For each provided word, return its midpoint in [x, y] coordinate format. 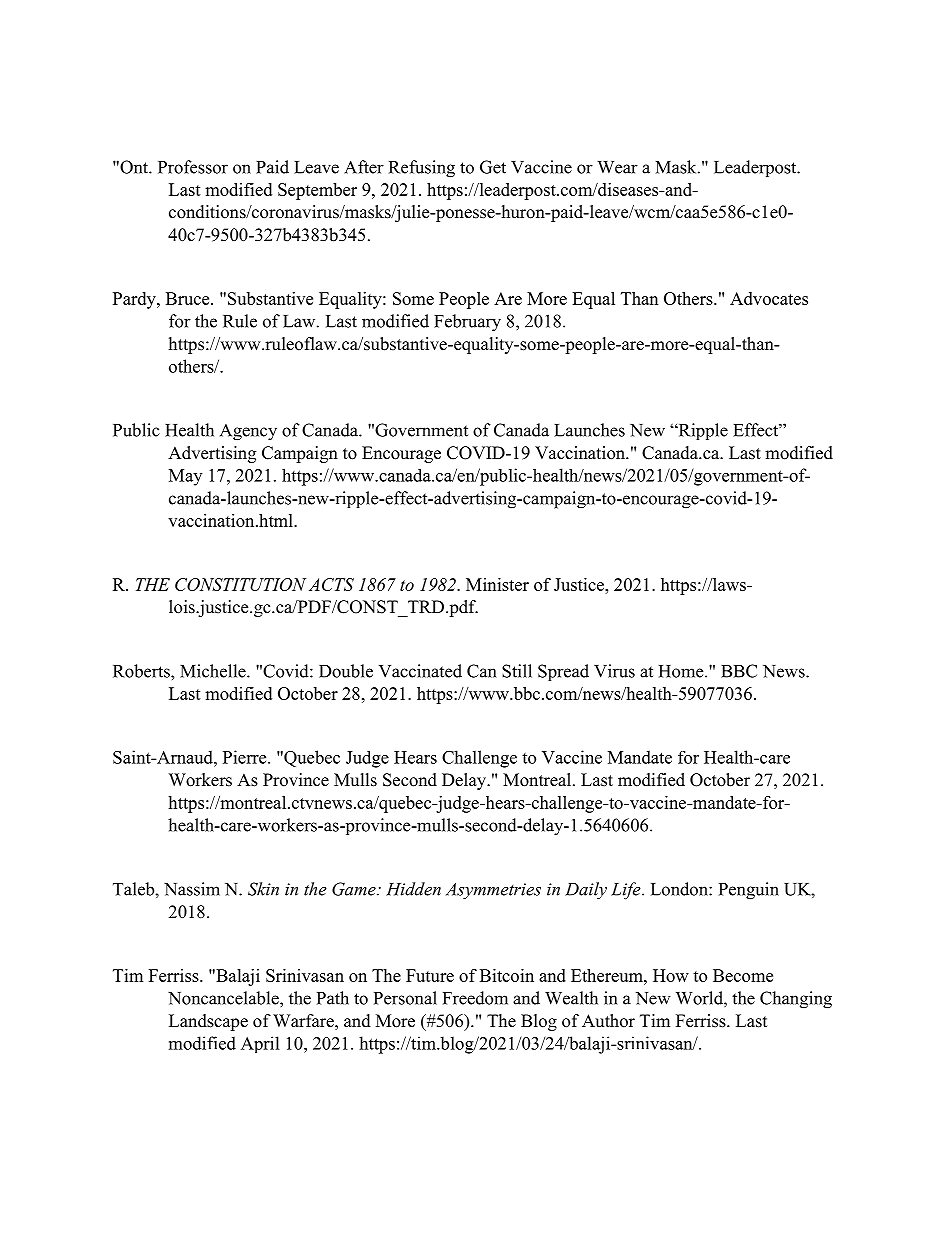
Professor [193, 167]
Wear [617, 167]
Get [493, 167]
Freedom [475, 998]
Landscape [208, 1022]
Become [743, 975]
